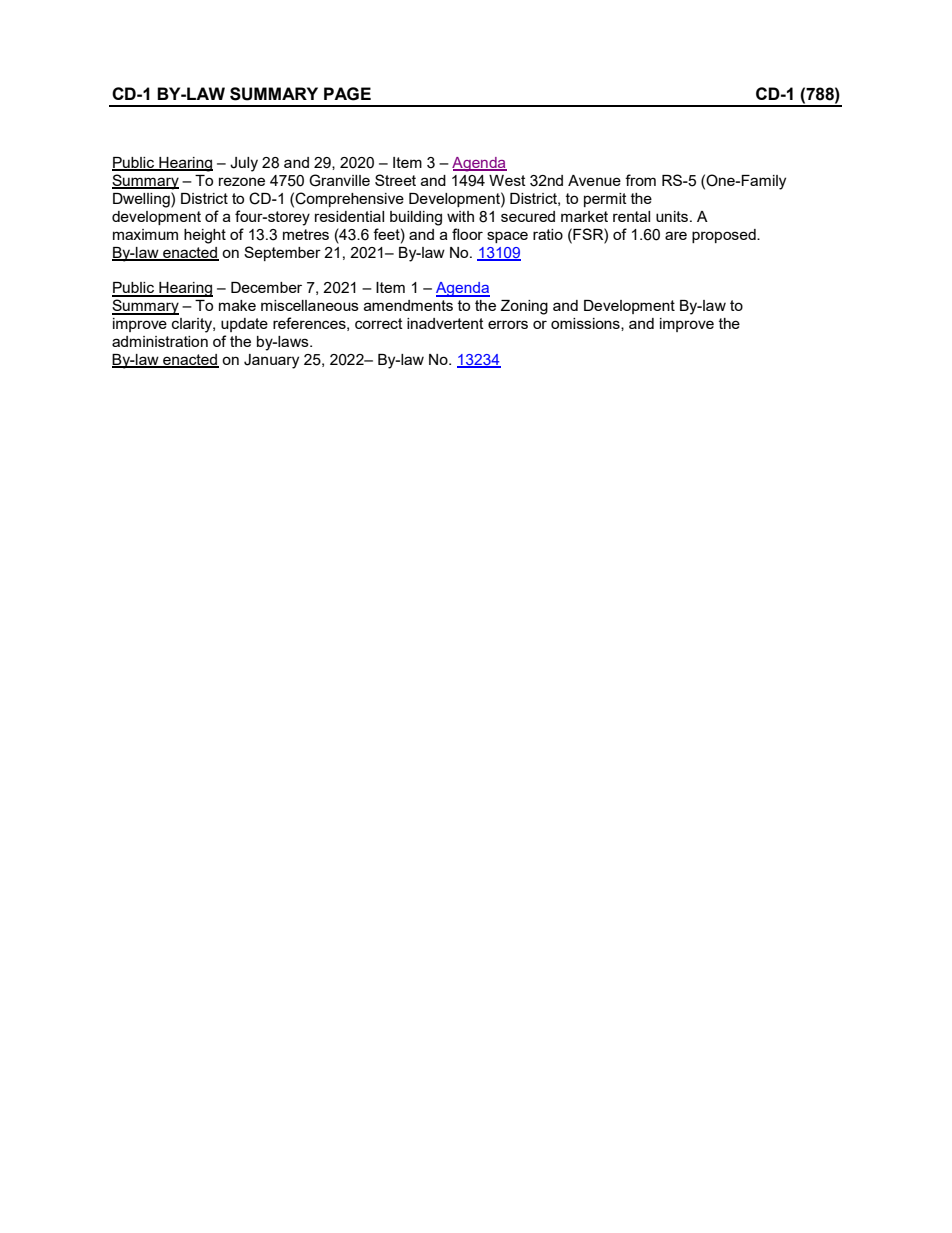 The image size is (952, 1233). I want to click on Avenue, so click(594, 180).
